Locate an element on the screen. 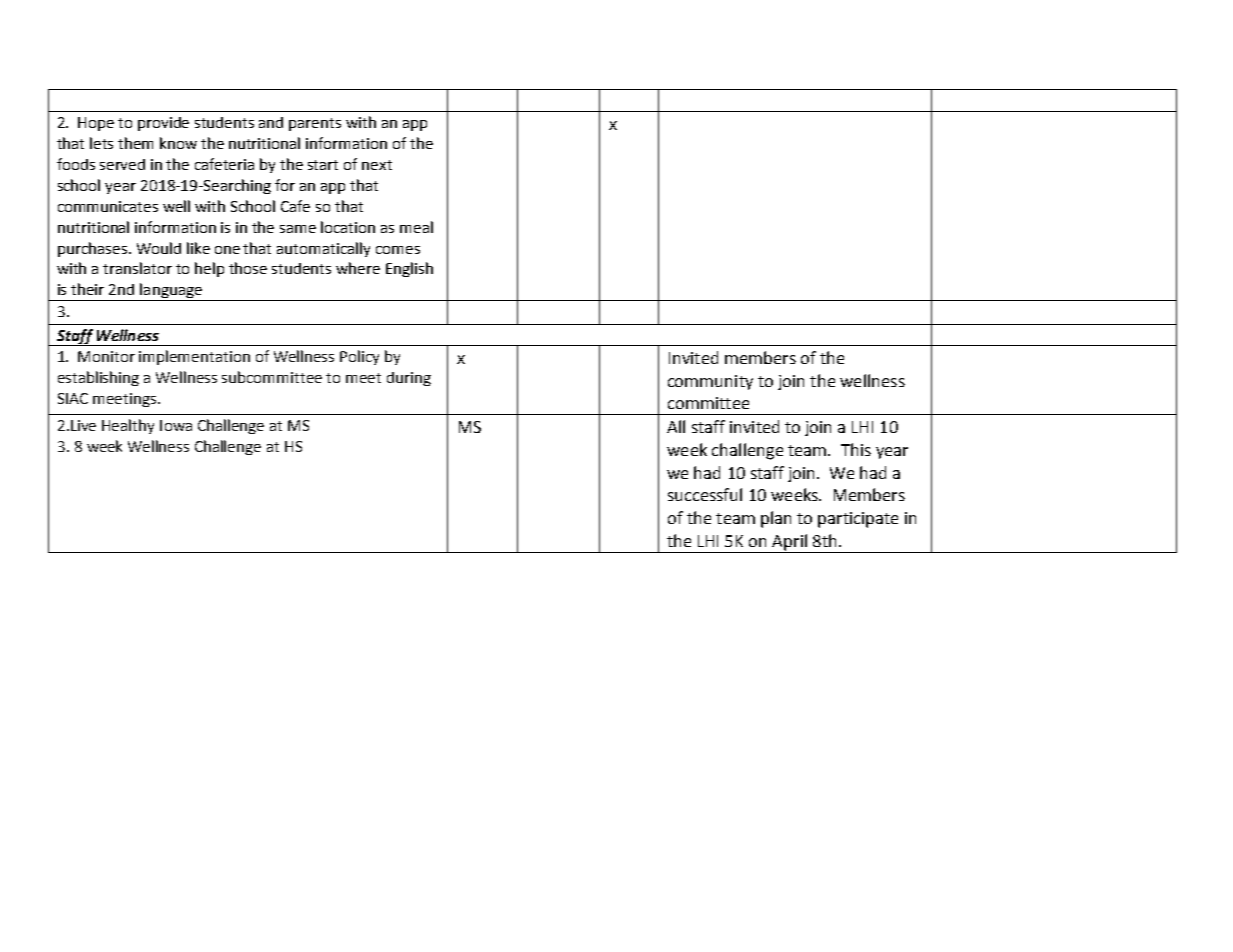 The image size is (1233, 952). know is located at coordinates (178, 143).
